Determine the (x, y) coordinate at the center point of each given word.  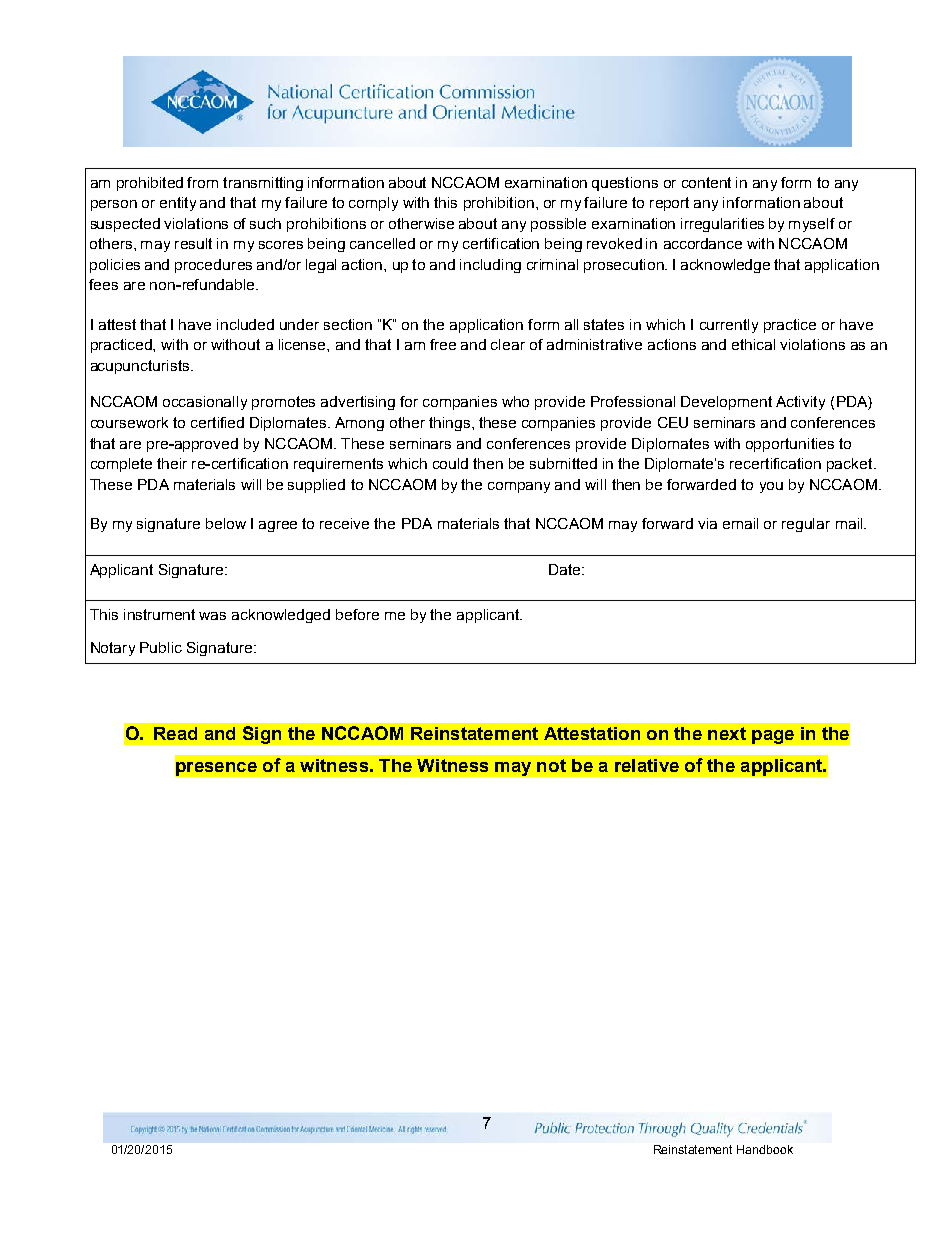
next (727, 733)
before (357, 614)
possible (558, 225)
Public (161, 647)
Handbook (765, 1149)
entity (178, 204)
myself (812, 225)
